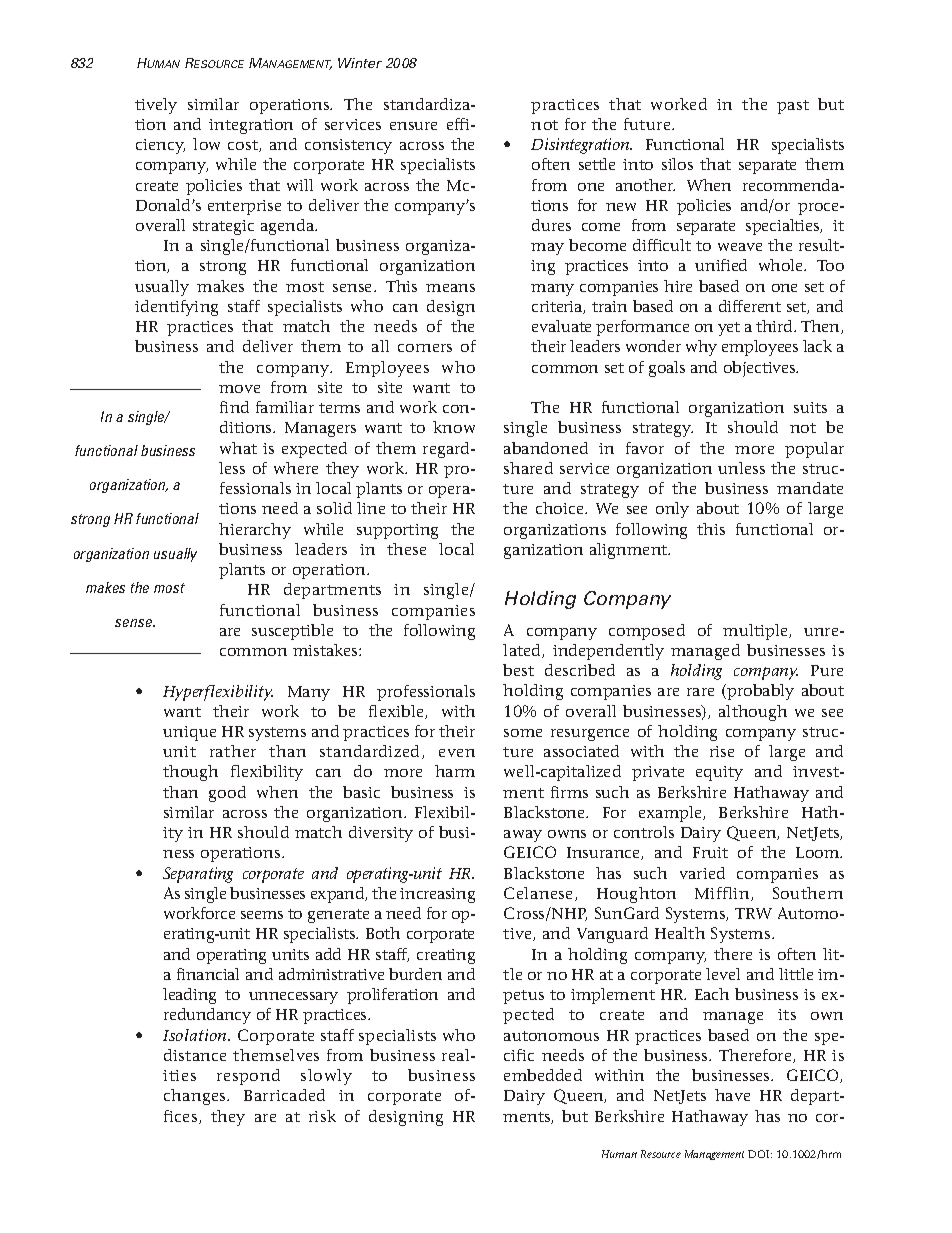 The height and width of the screenshot is (1233, 952). What do you see at coordinates (543, 1075) in the screenshot?
I see `embedded` at bounding box center [543, 1075].
